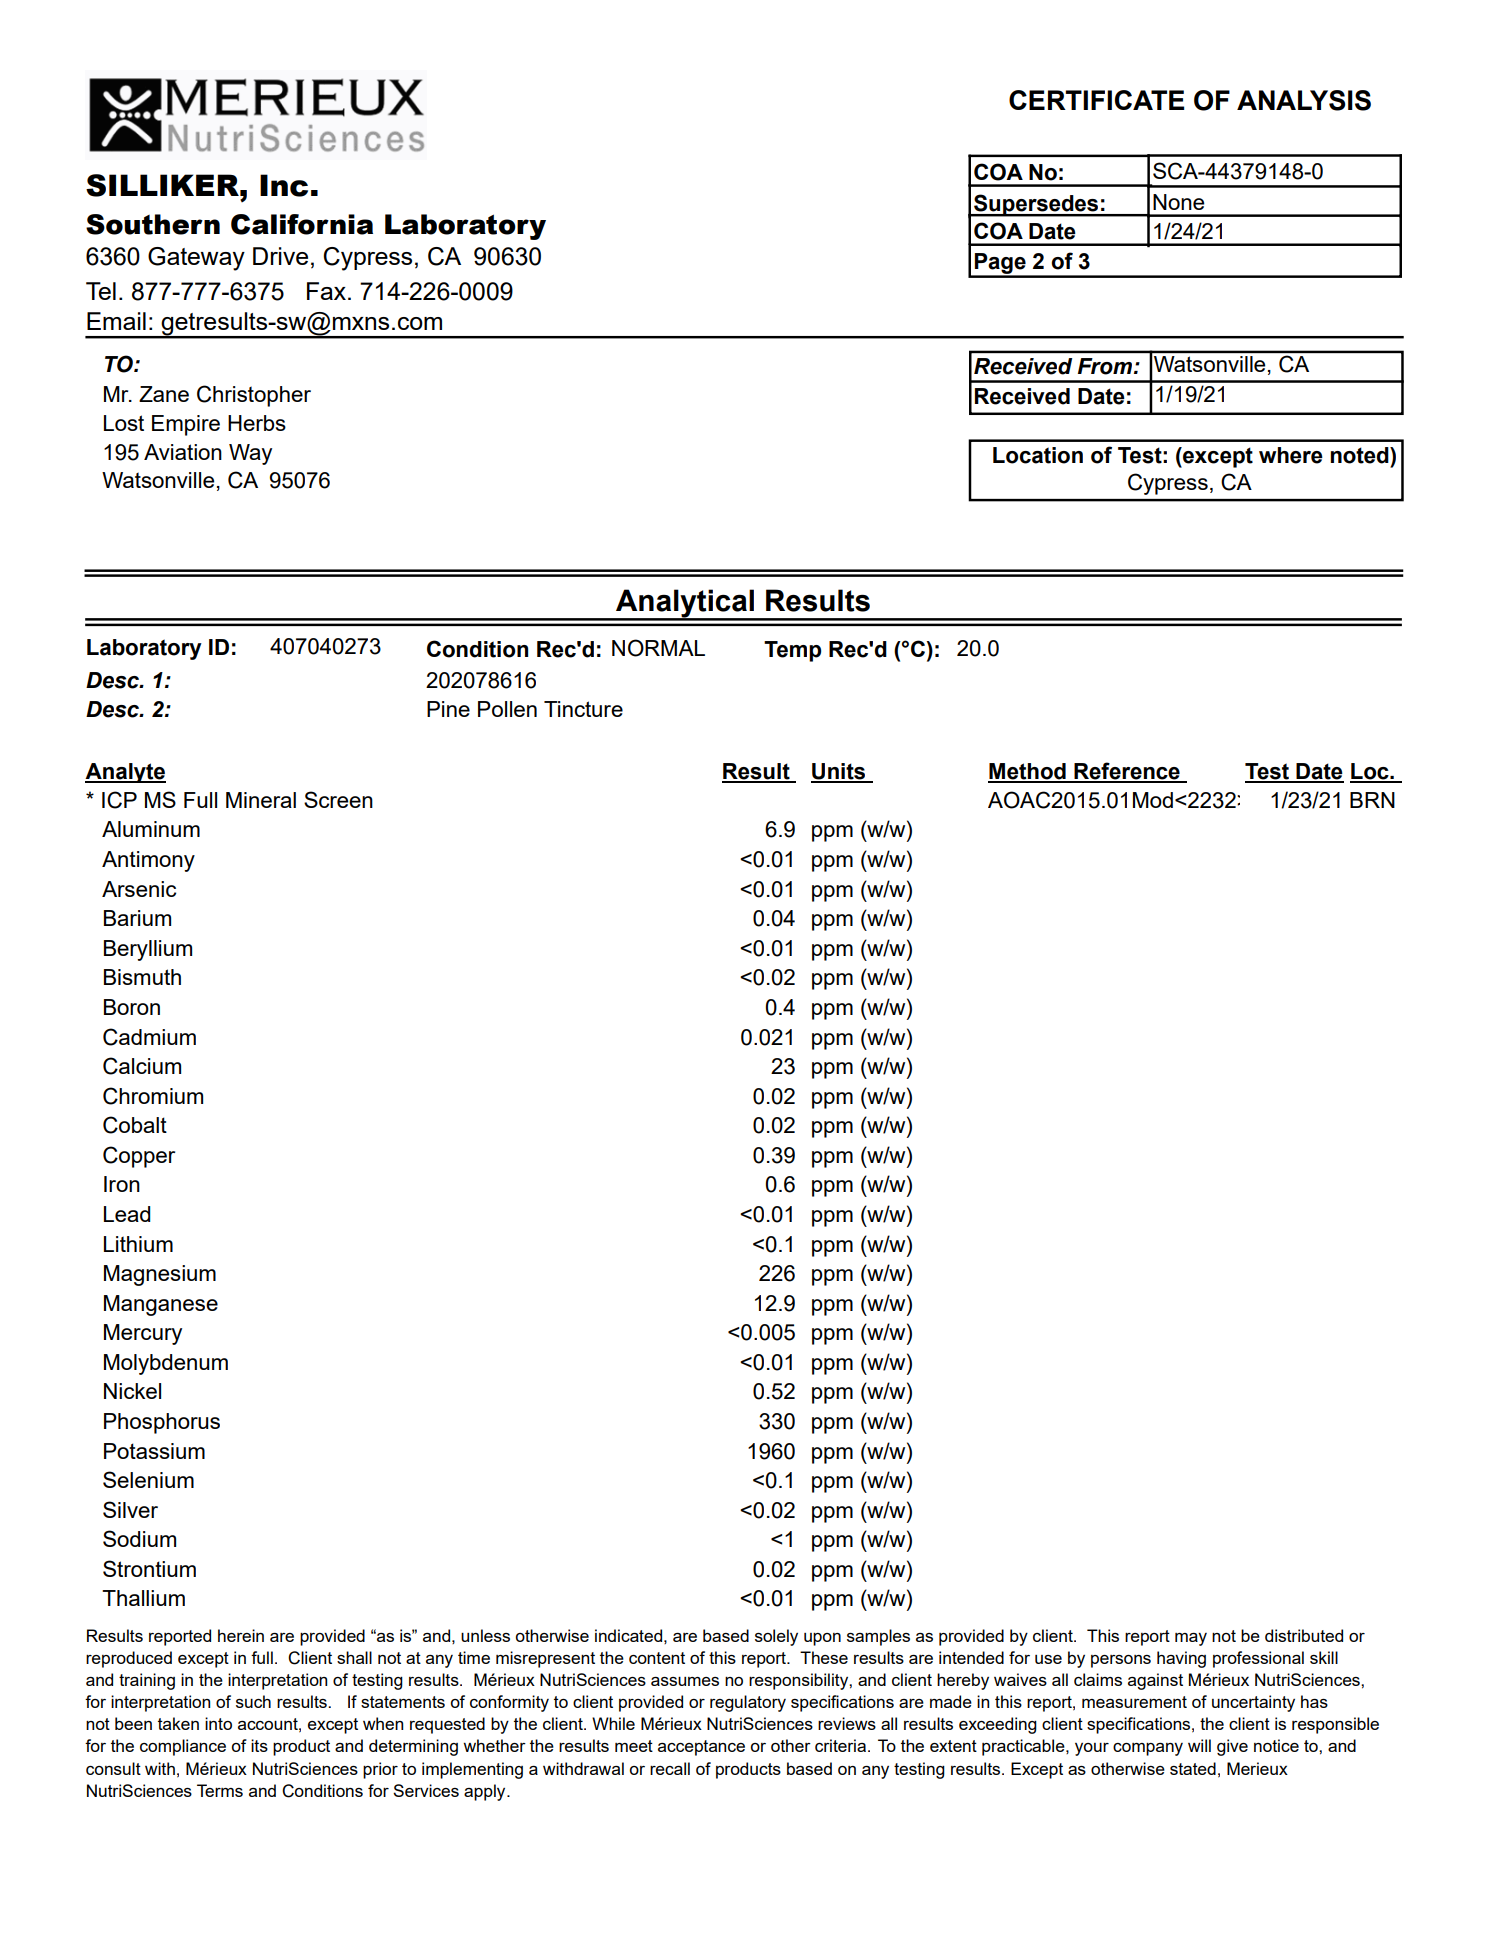  I want to click on Mineral, so click(261, 800).
